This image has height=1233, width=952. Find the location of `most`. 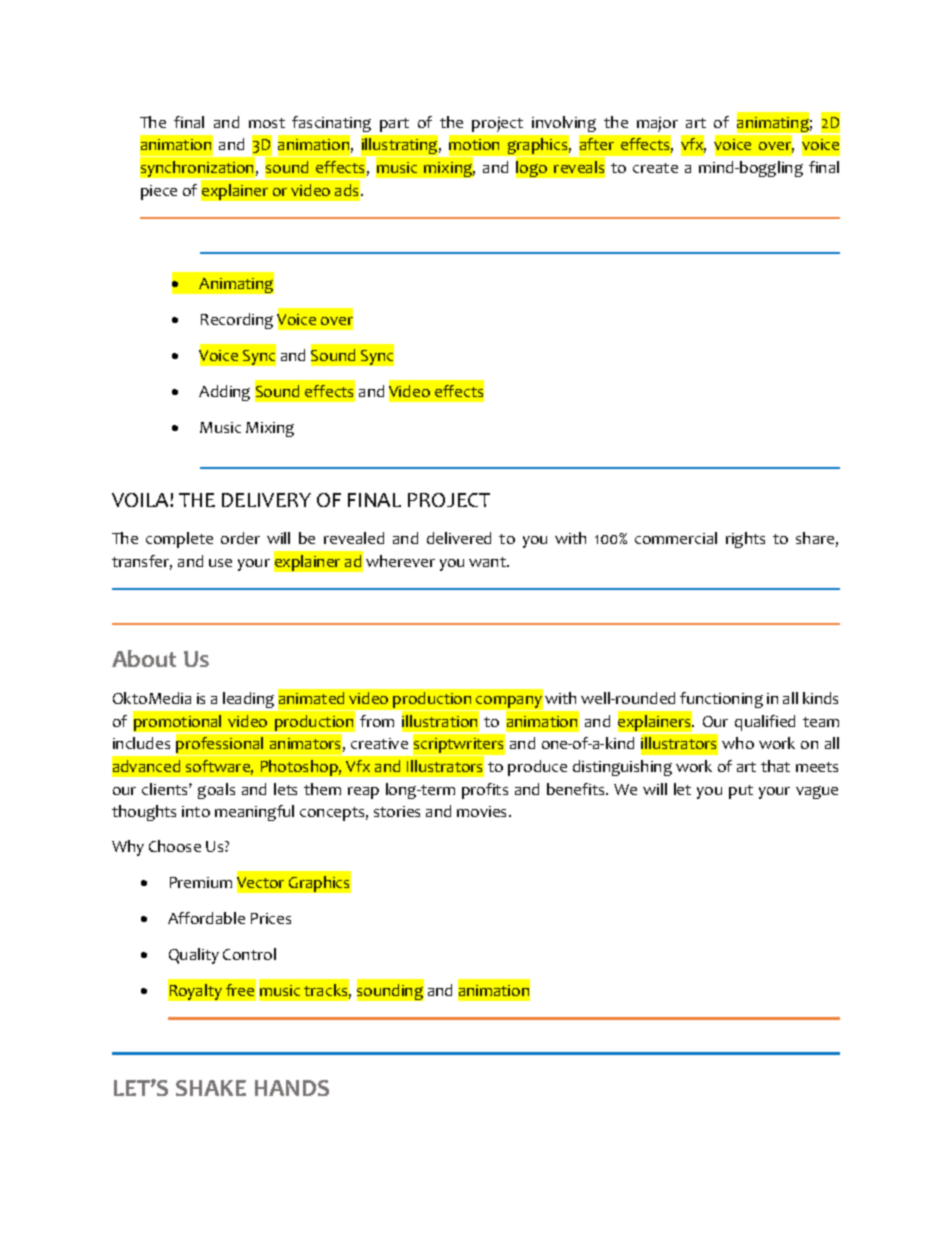

most is located at coordinates (267, 123).
